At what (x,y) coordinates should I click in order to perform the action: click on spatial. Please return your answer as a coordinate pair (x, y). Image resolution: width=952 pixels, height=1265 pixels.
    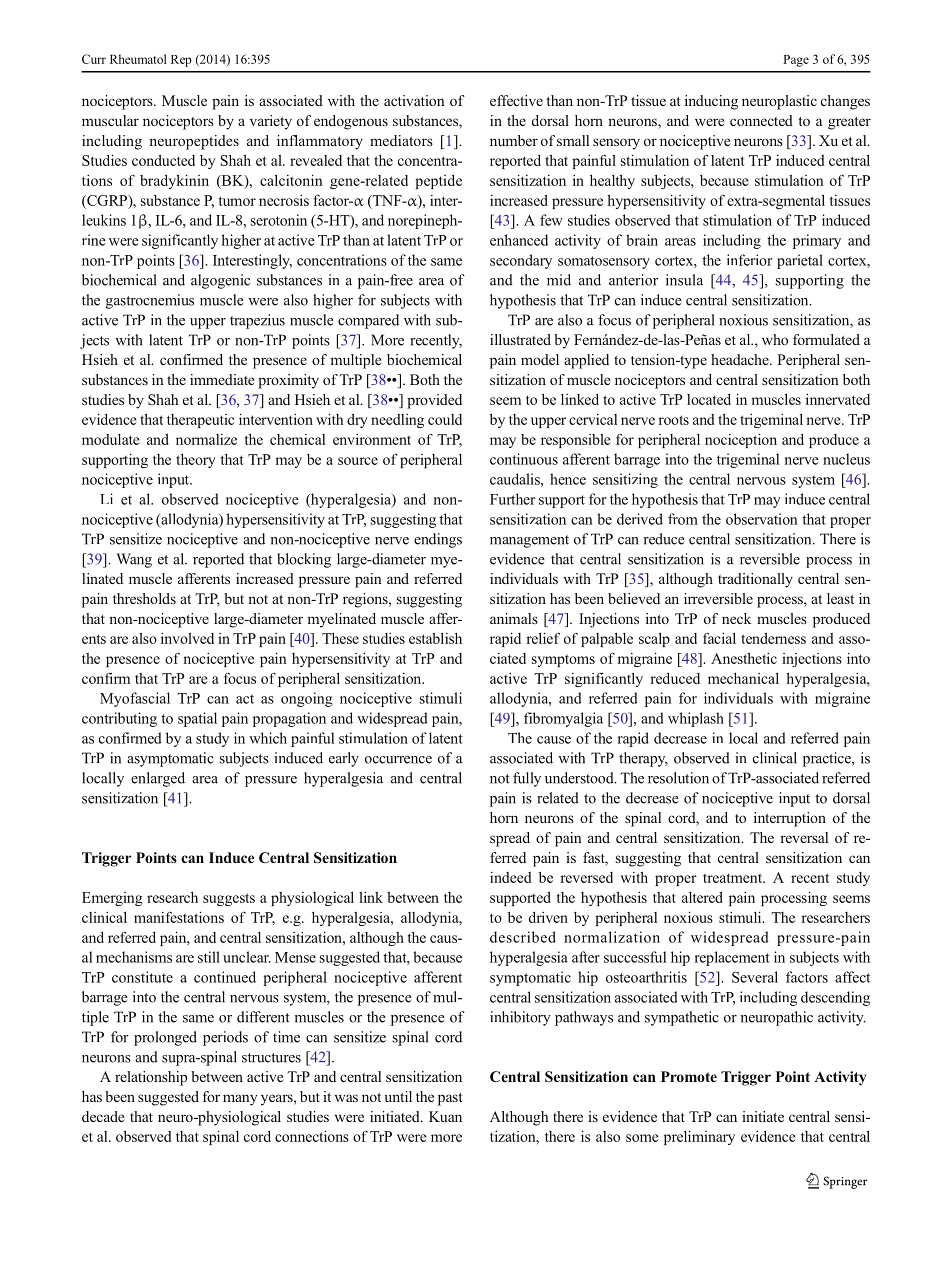
    Looking at the image, I should click on (197, 719).
